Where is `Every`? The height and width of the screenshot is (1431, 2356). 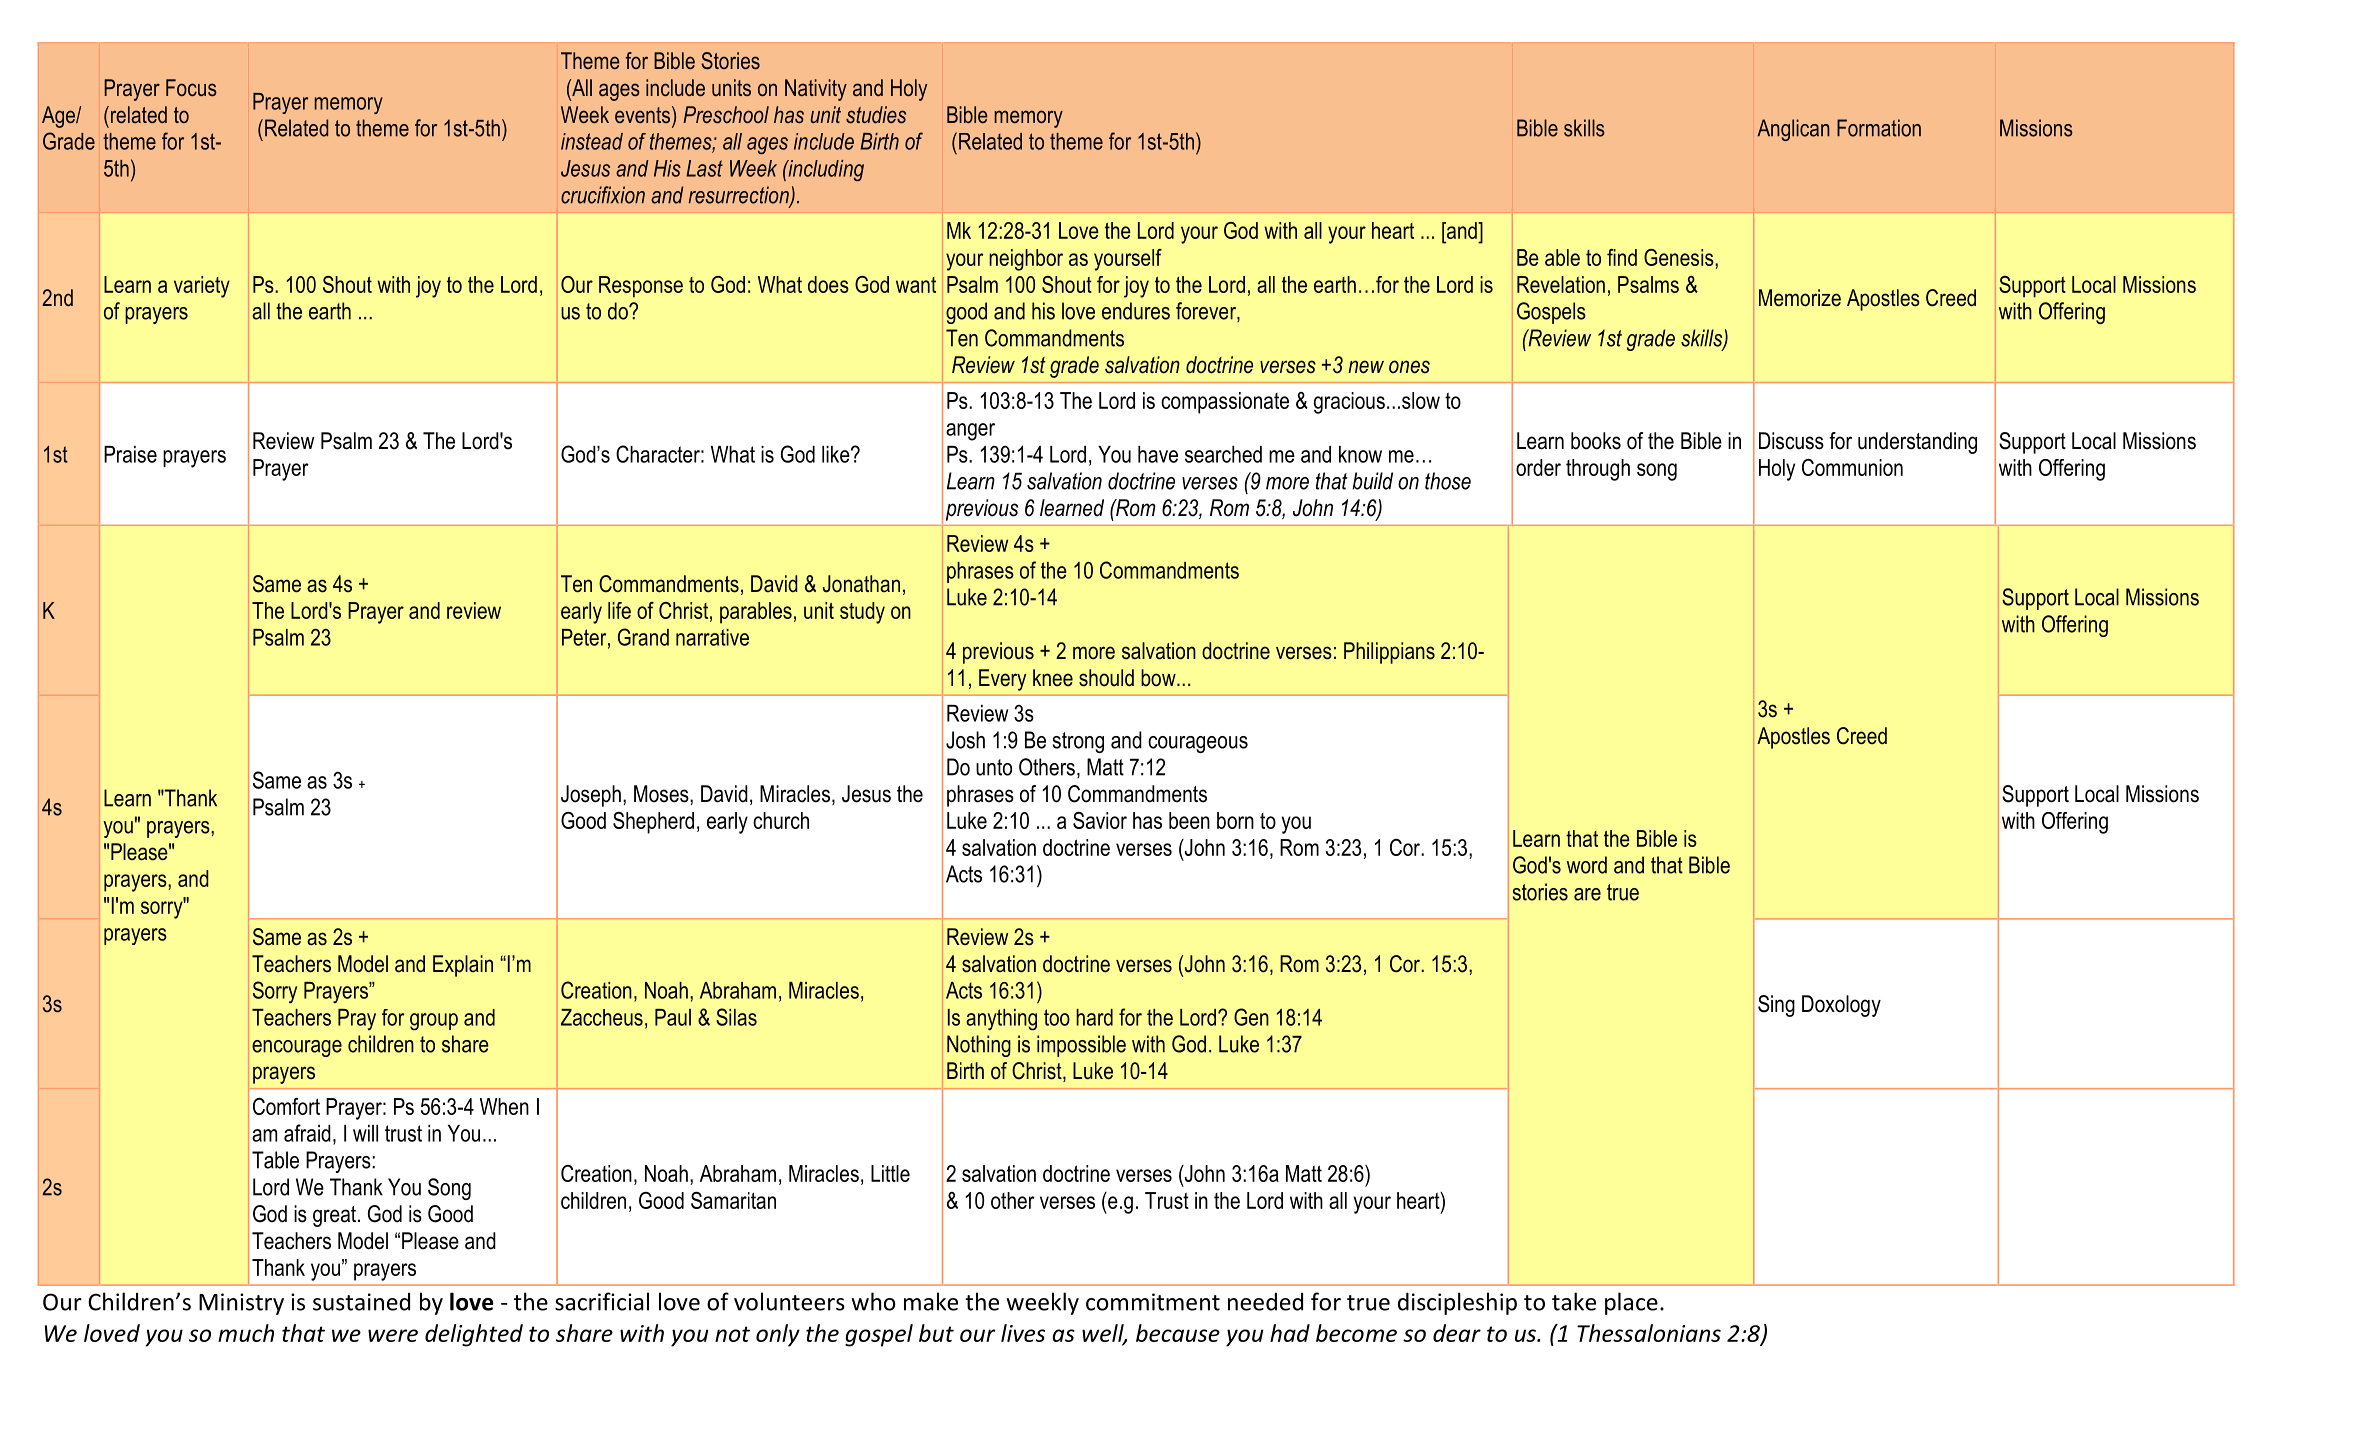
Every is located at coordinates (1002, 680).
